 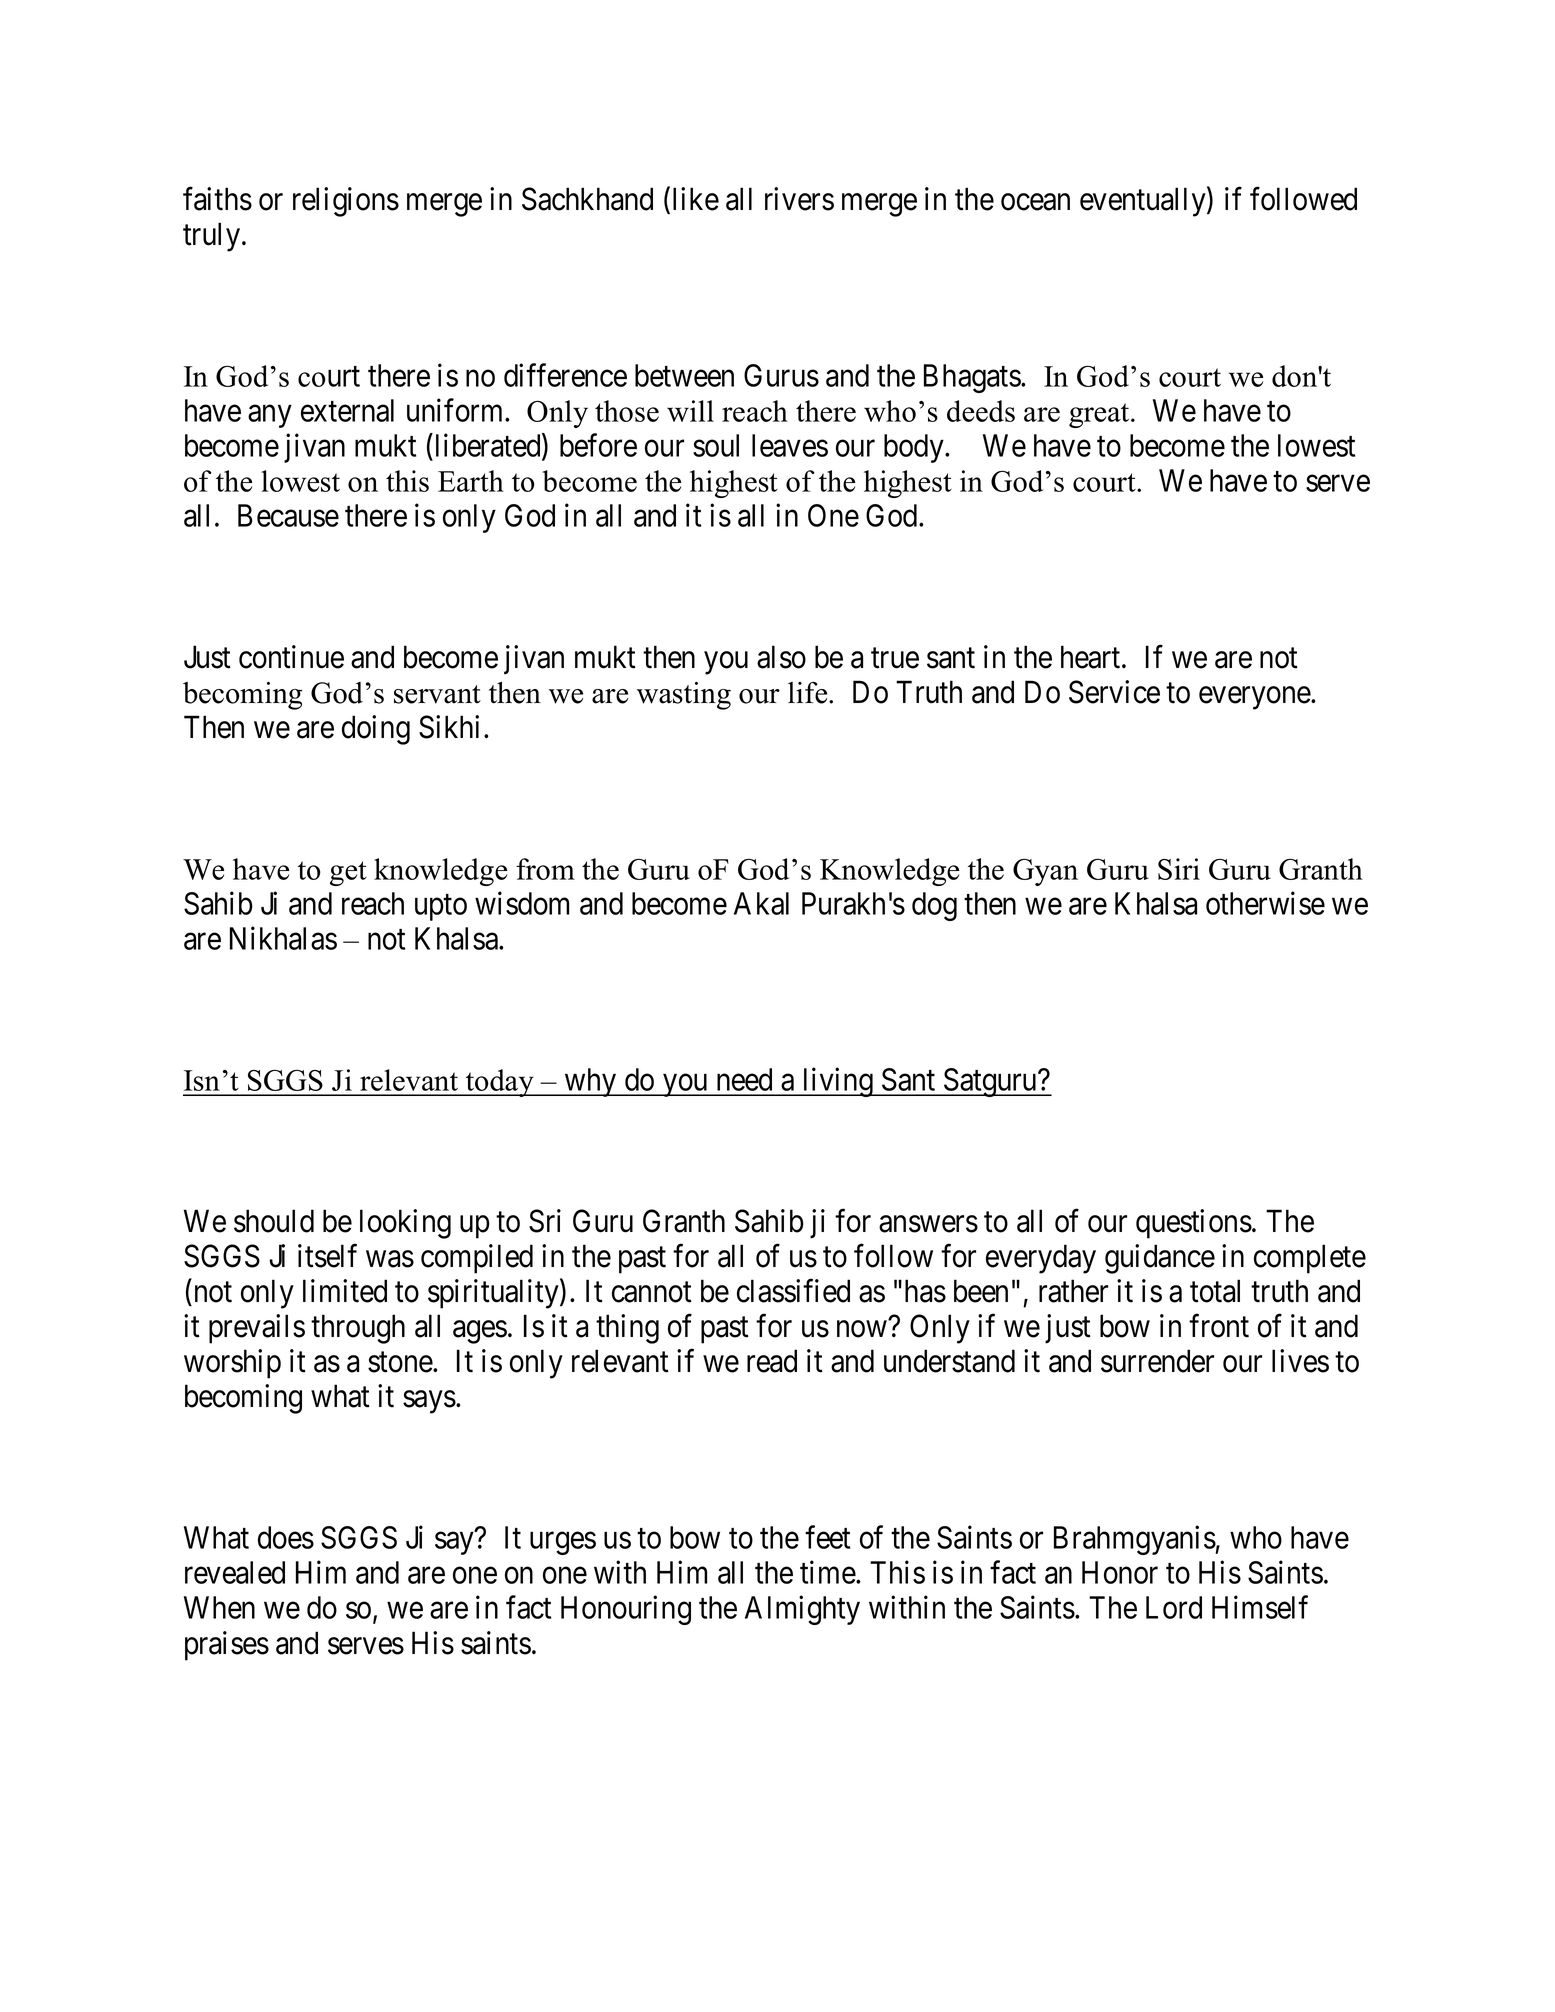 What do you see at coordinates (1160, 1259) in the document?
I see `guidance` at bounding box center [1160, 1259].
